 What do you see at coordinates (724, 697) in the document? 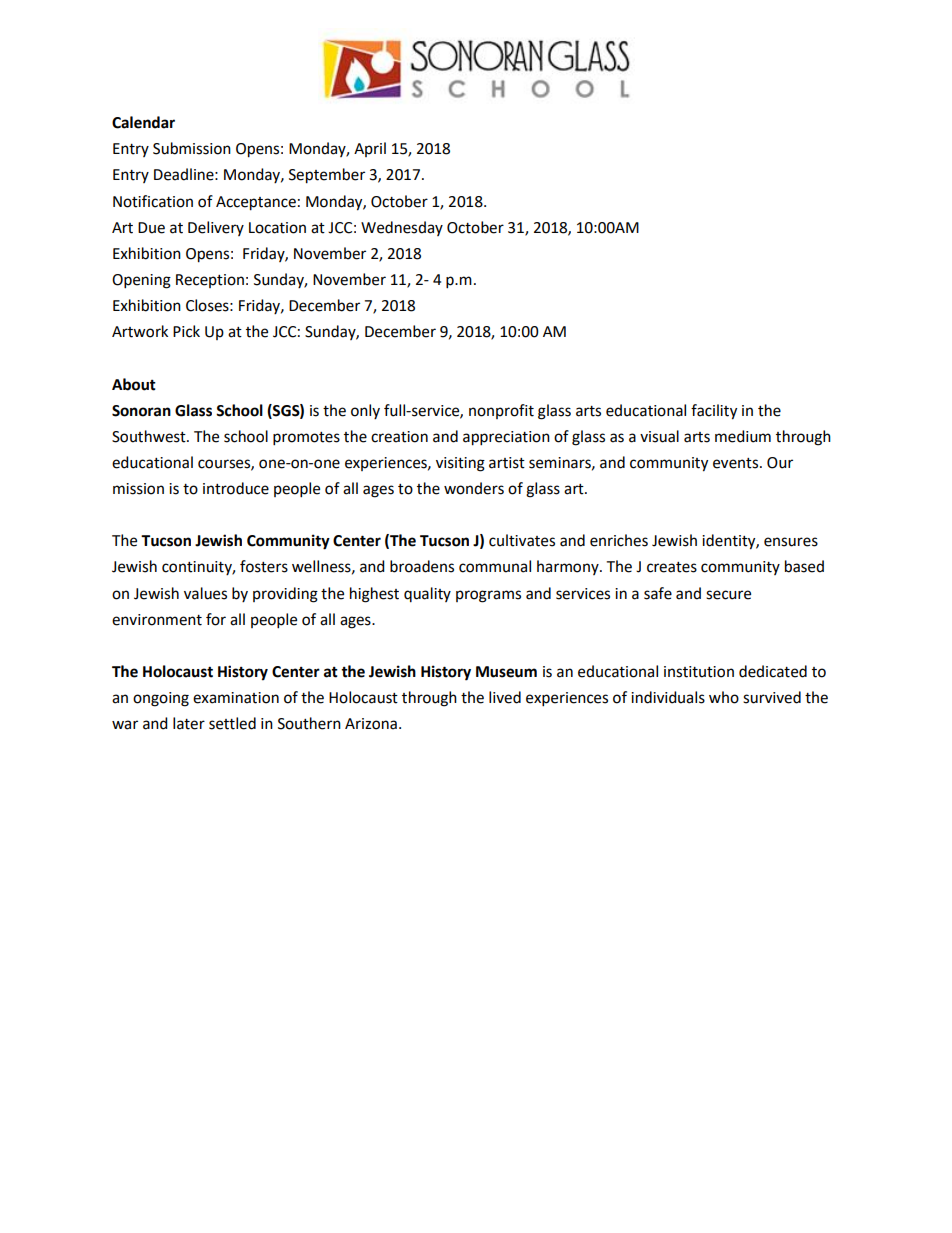
I see `who` at bounding box center [724, 697].
